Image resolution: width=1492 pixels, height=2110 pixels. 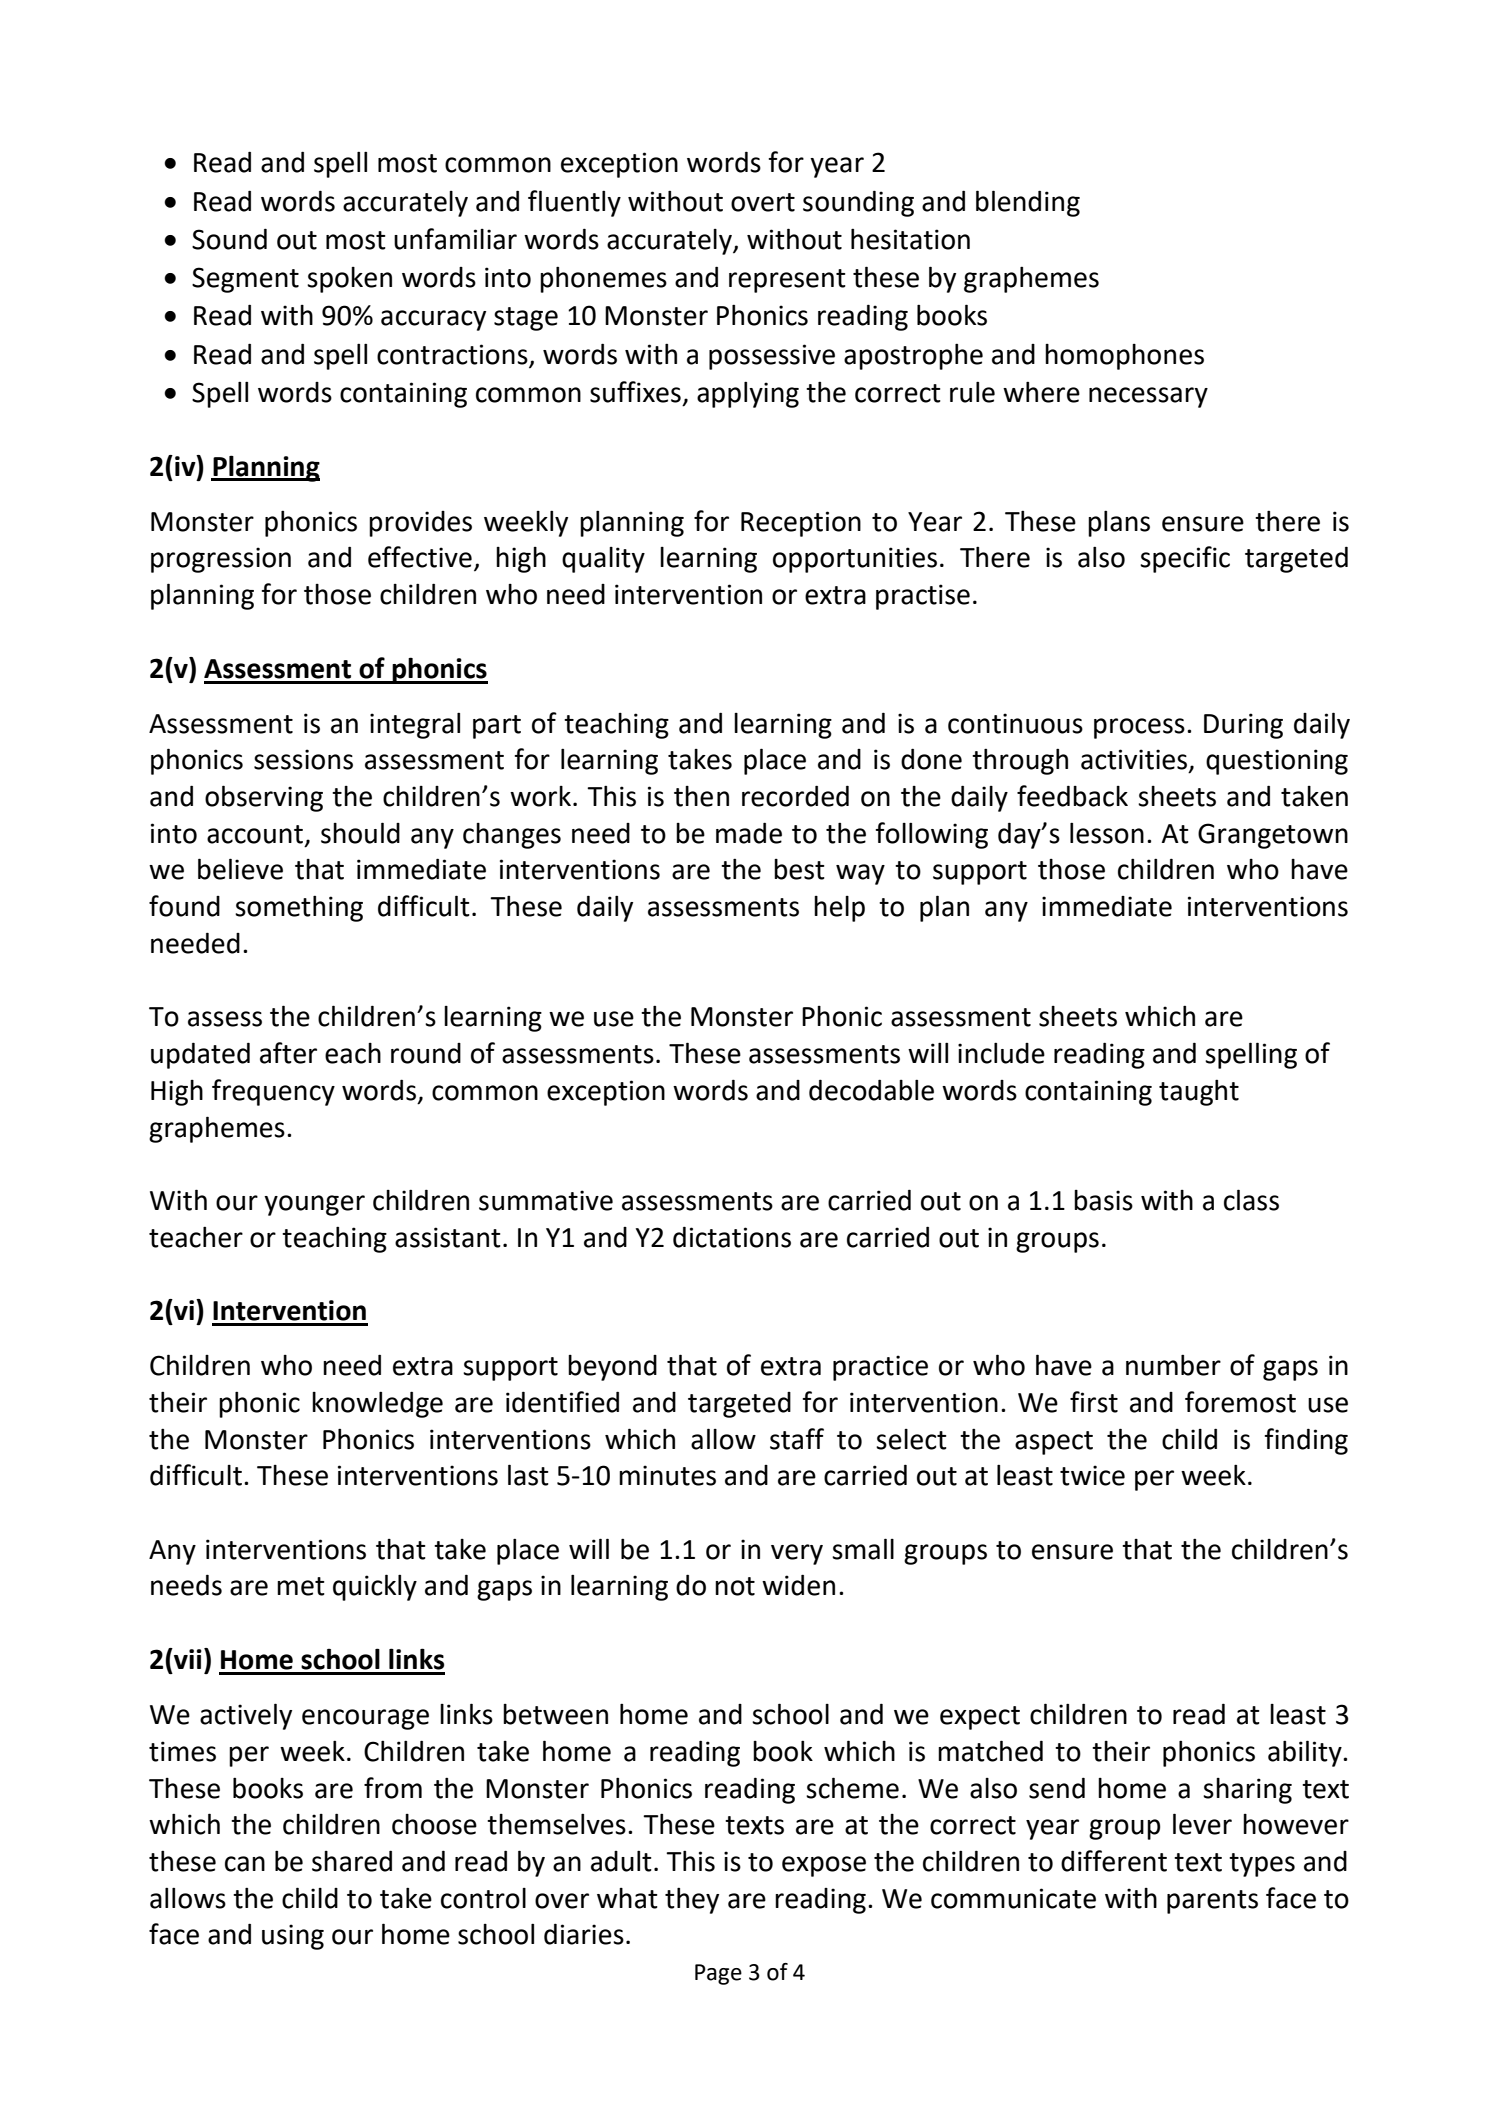 I want to click on parents, so click(x=1212, y=1902).
